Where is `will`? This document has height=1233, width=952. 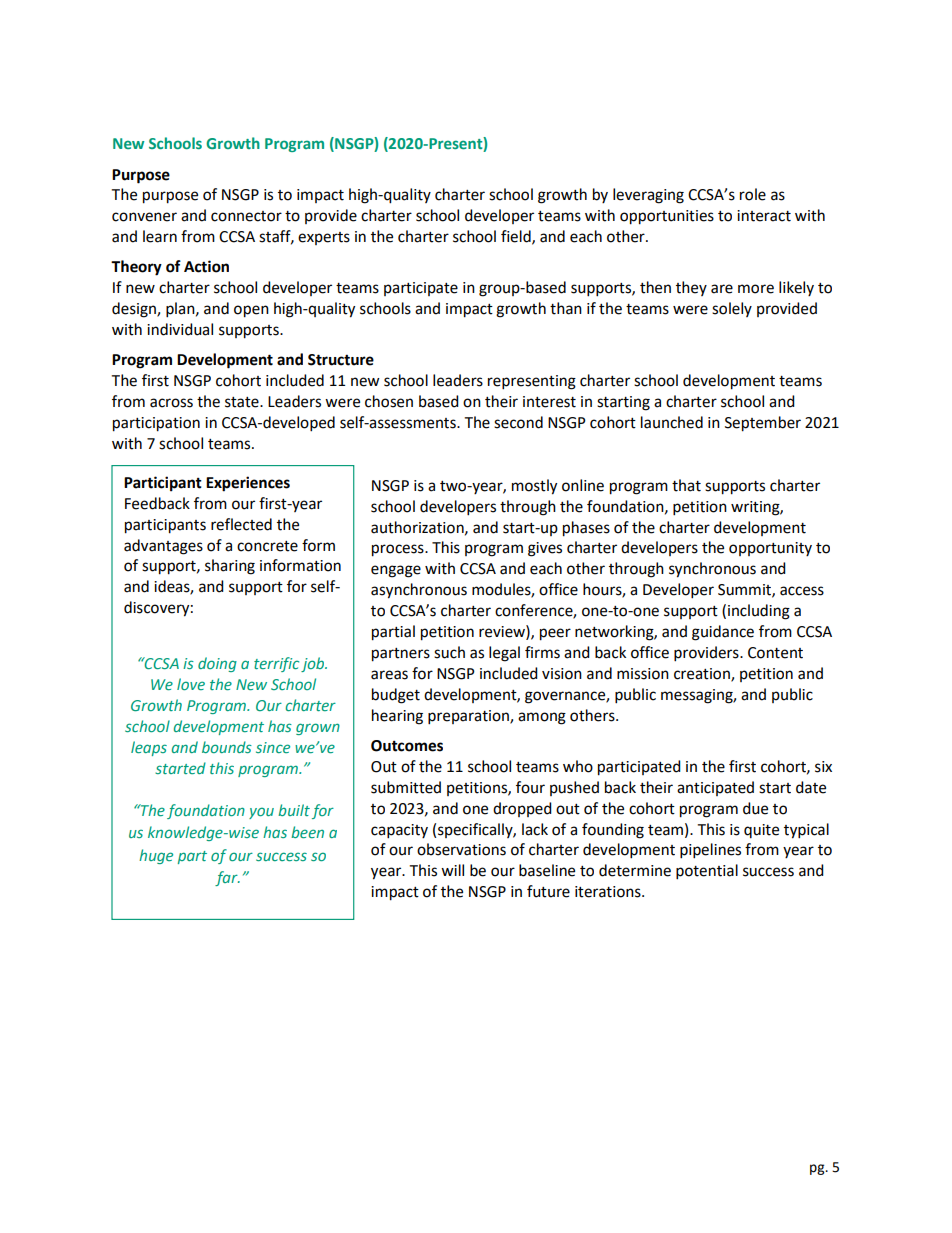
will is located at coordinates (452, 870).
